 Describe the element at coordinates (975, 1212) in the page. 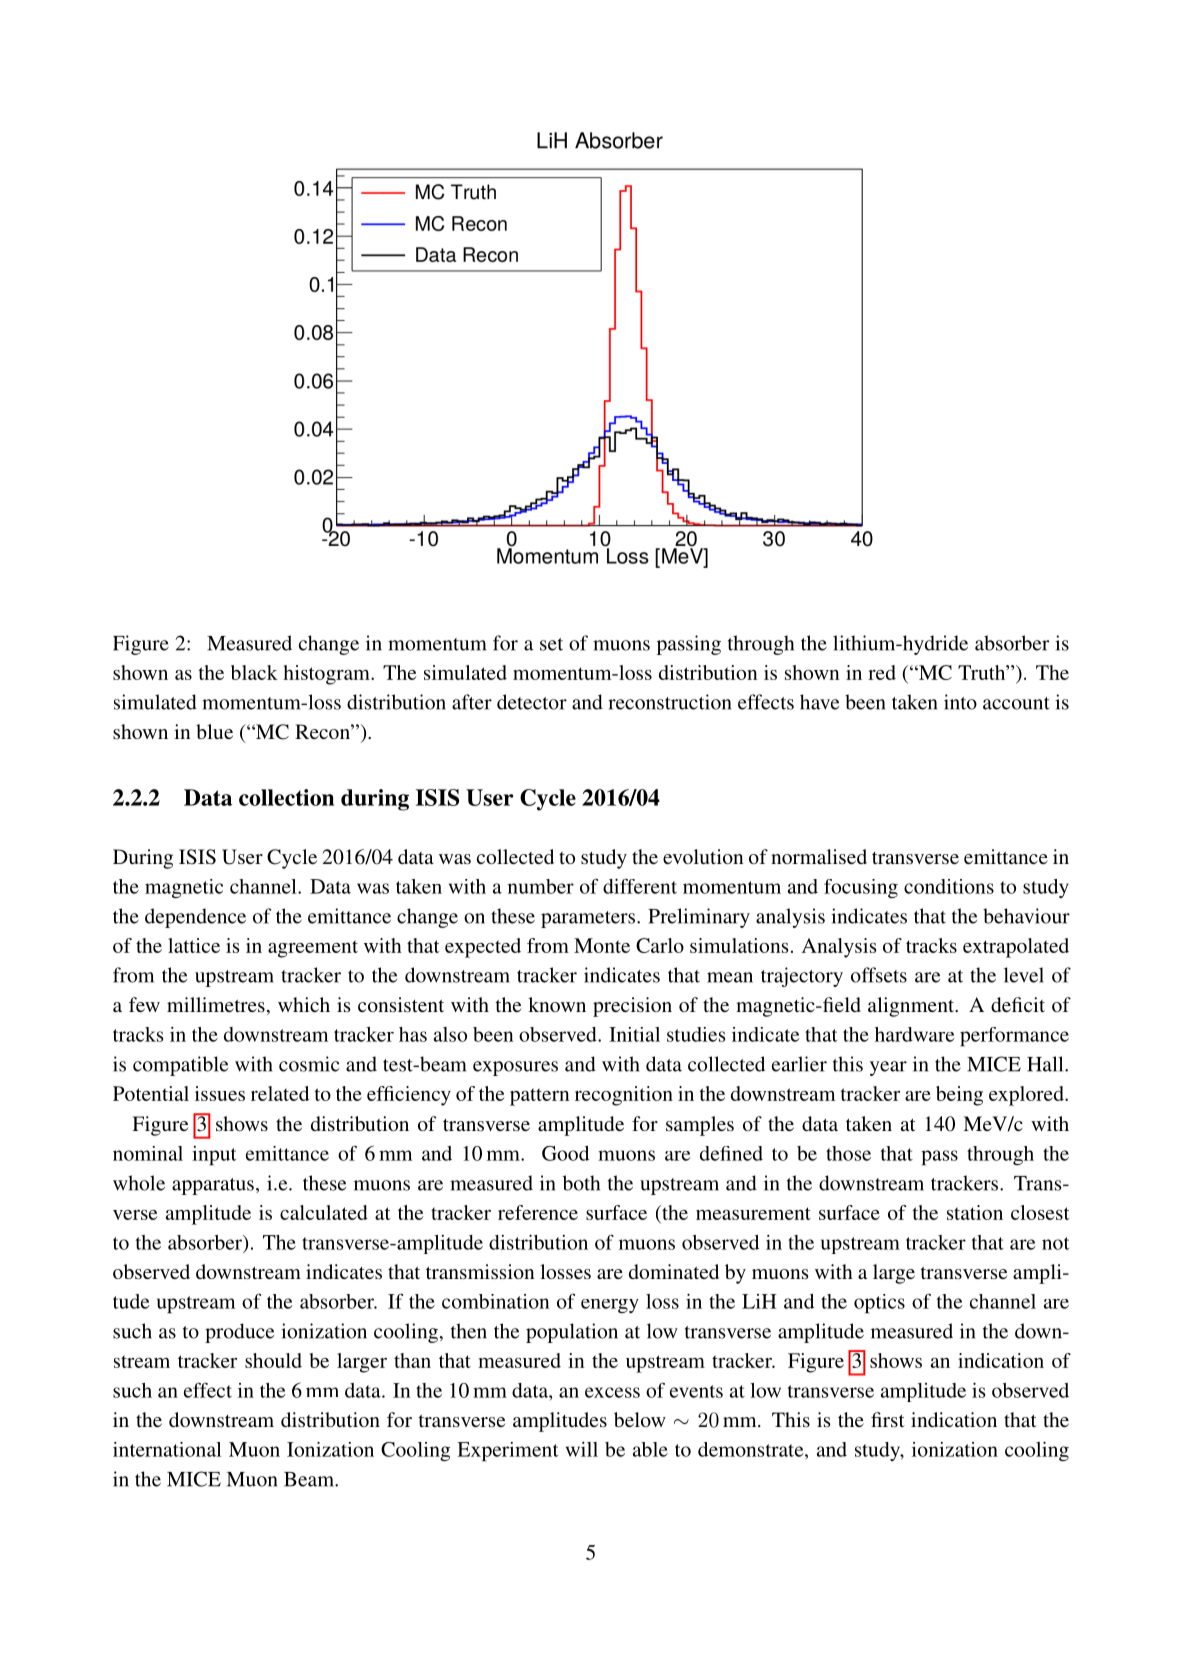

I see `station` at that location.
